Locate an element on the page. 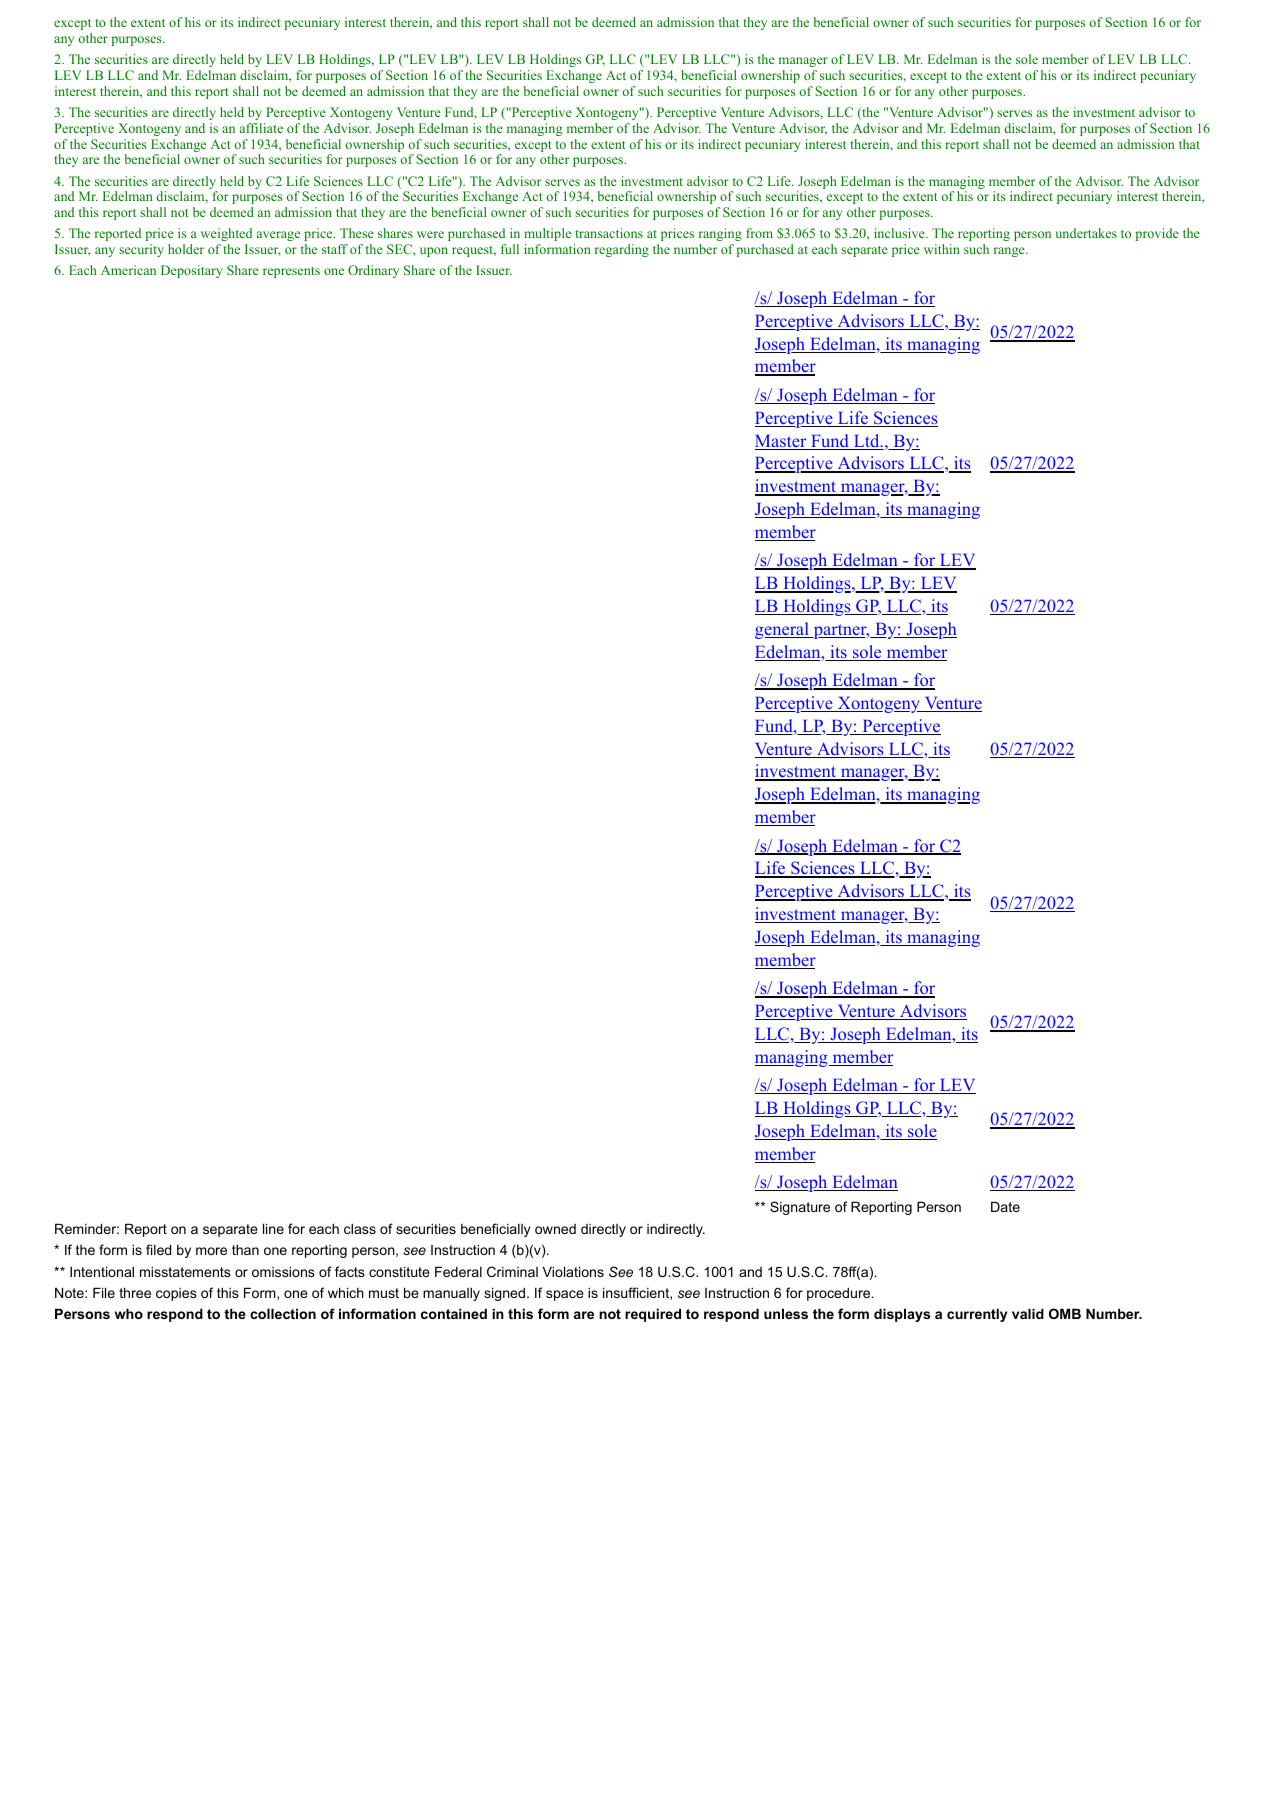 The image size is (1274, 1802). Signature is located at coordinates (800, 1208).
